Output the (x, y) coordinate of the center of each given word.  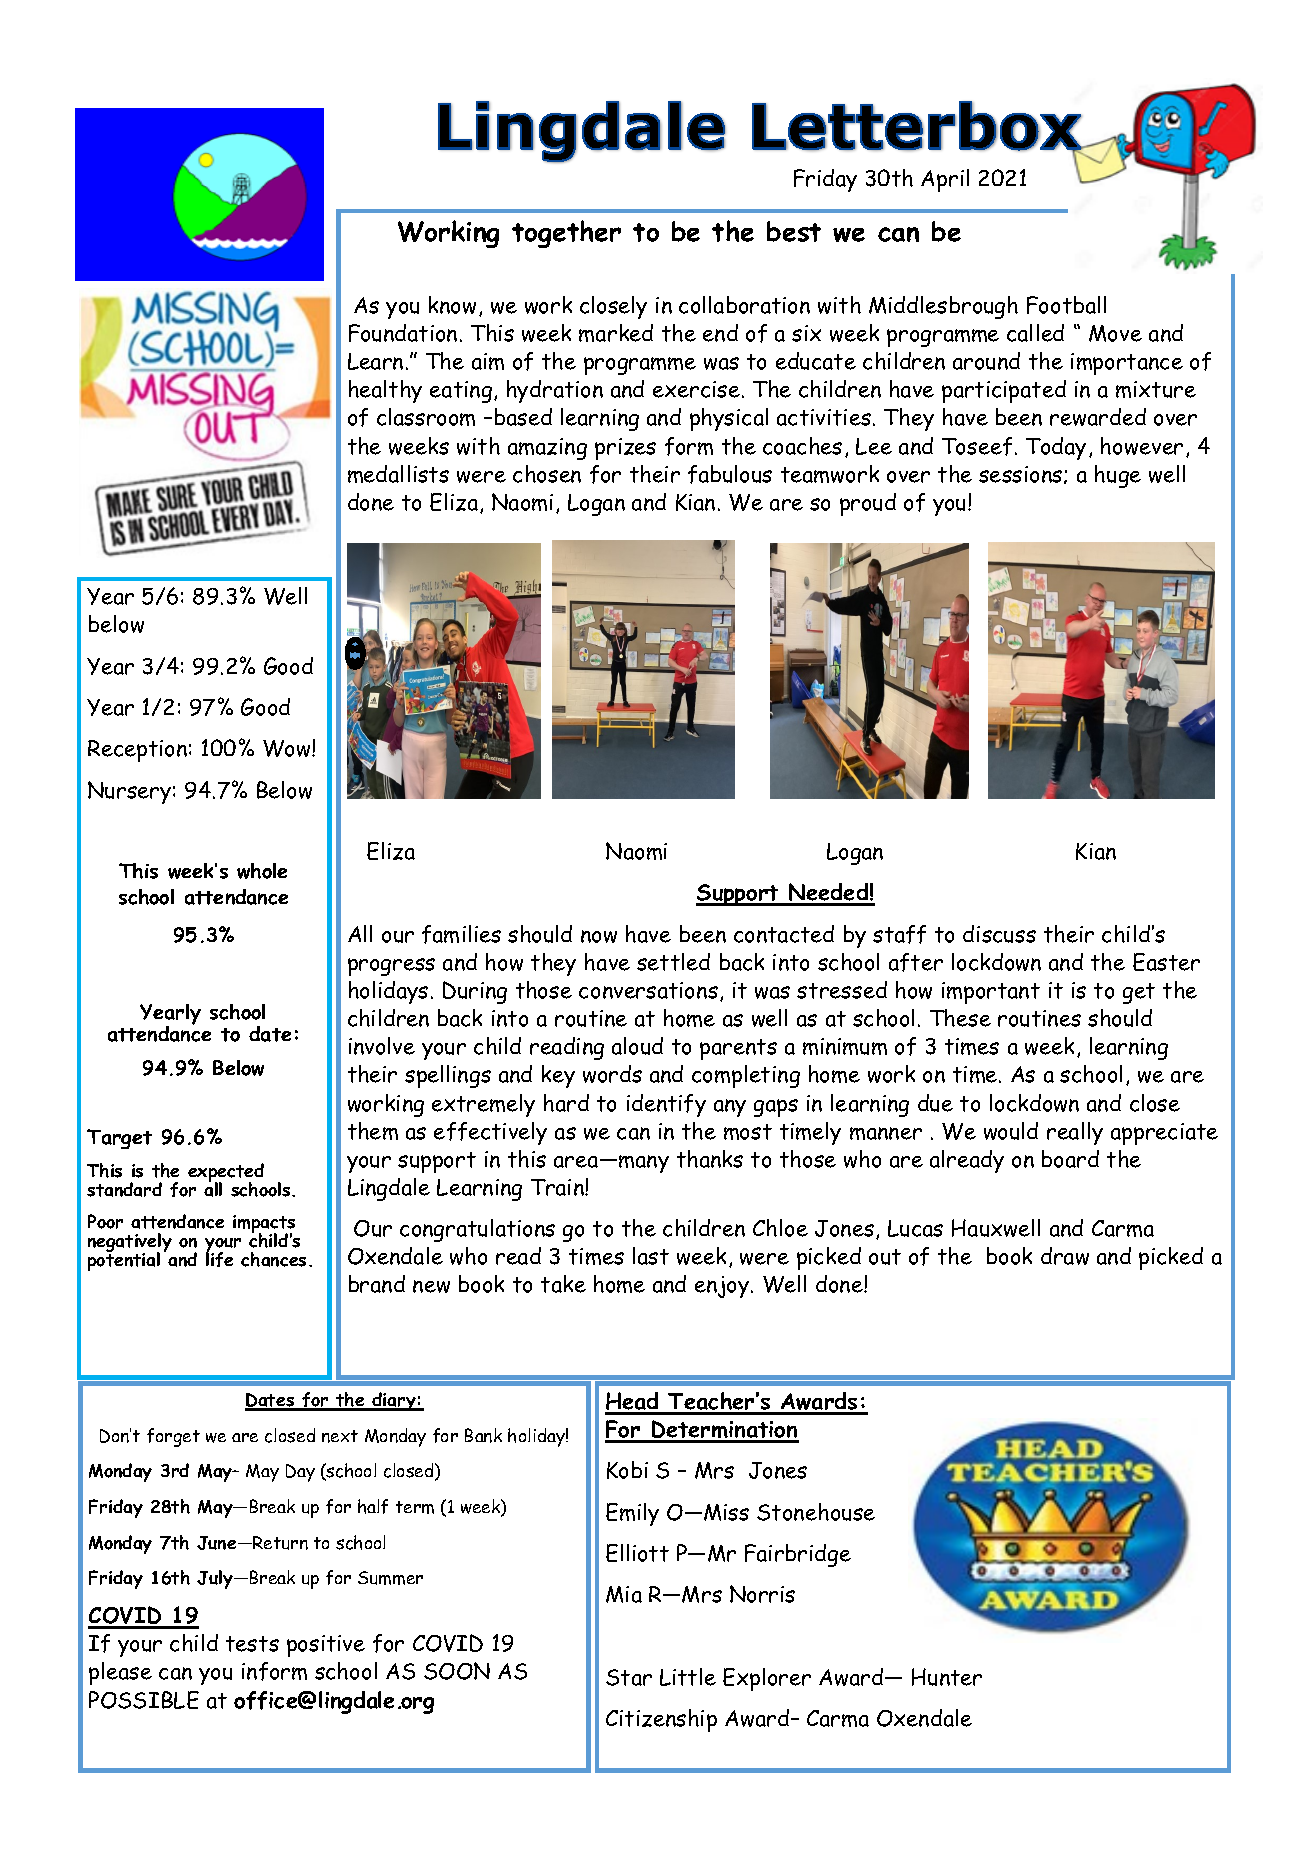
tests (252, 1644)
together (566, 234)
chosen (547, 474)
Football (1066, 305)
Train (558, 1187)
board (1070, 1159)
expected (226, 1174)
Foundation (403, 333)
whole (262, 871)
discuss (999, 934)
